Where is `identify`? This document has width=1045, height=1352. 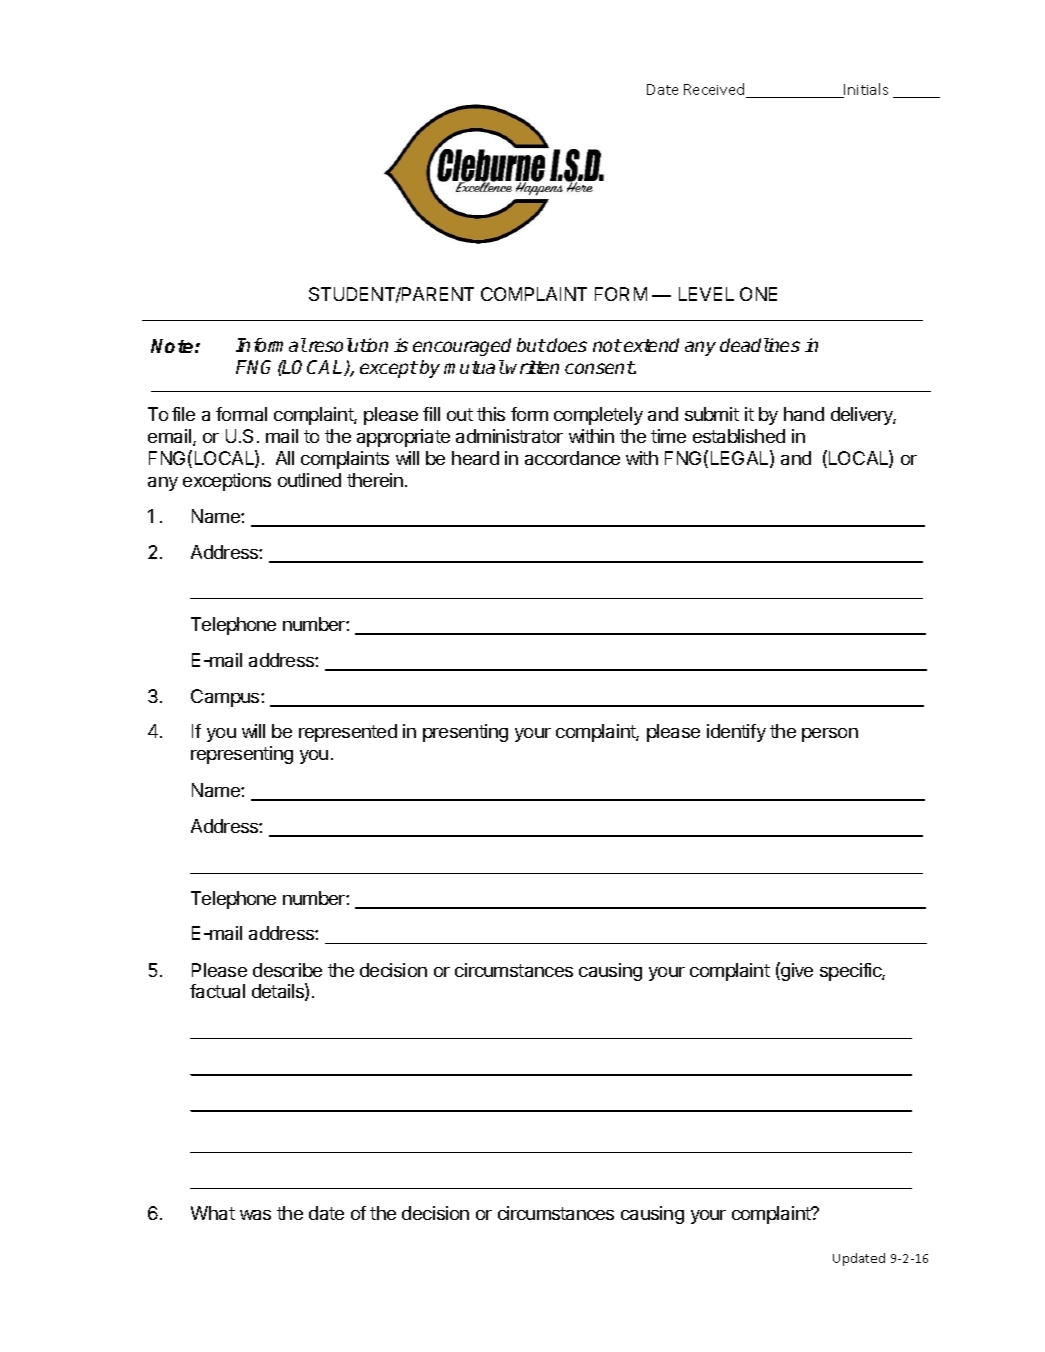
identify is located at coordinates (736, 733).
